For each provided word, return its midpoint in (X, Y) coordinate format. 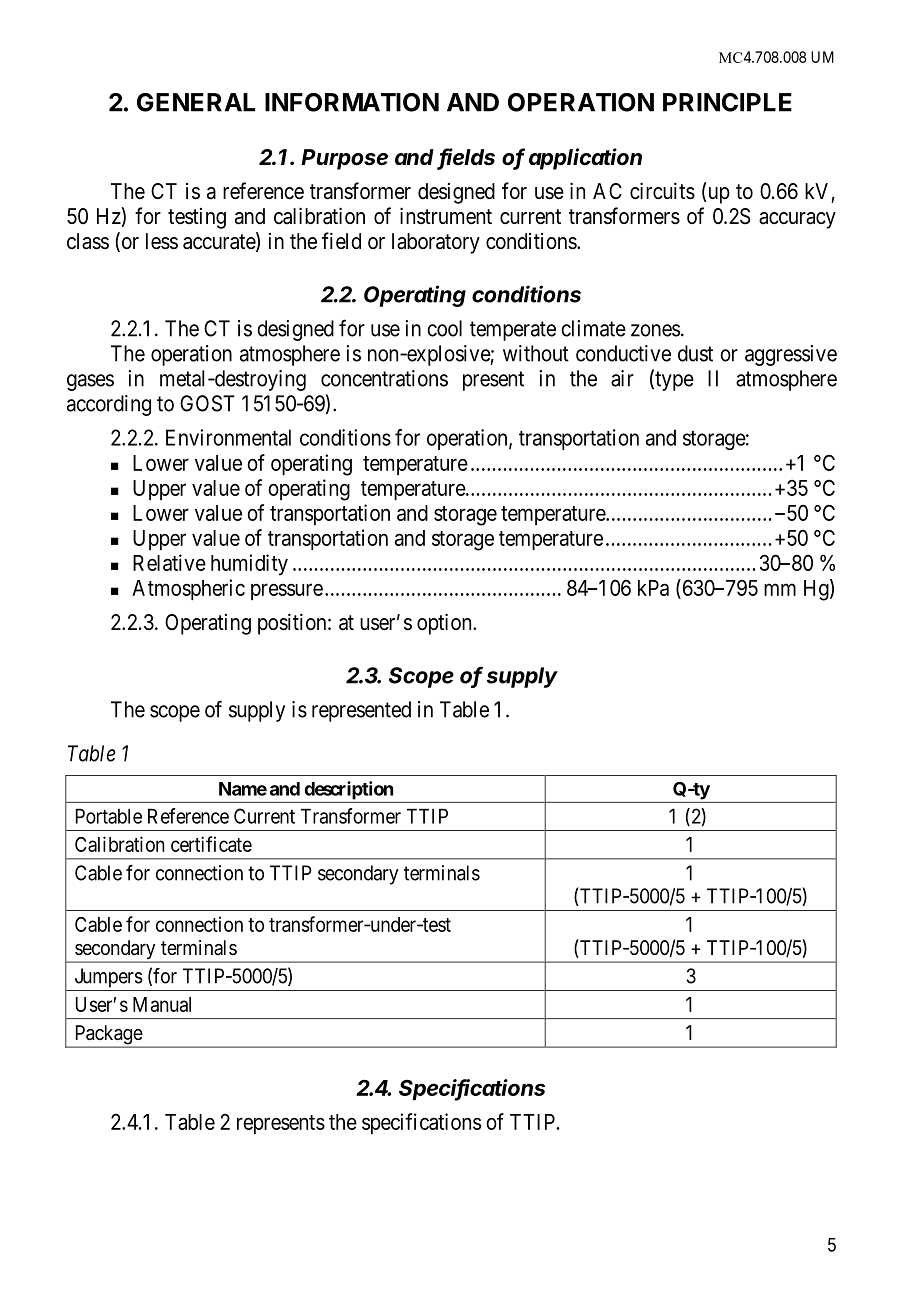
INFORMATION (352, 102)
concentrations (384, 378)
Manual (162, 1004)
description (348, 790)
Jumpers (109, 978)
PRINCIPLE (727, 102)
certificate (211, 844)
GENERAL (196, 102)
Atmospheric (188, 589)
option (445, 624)
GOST (207, 403)
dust (695, 353)
